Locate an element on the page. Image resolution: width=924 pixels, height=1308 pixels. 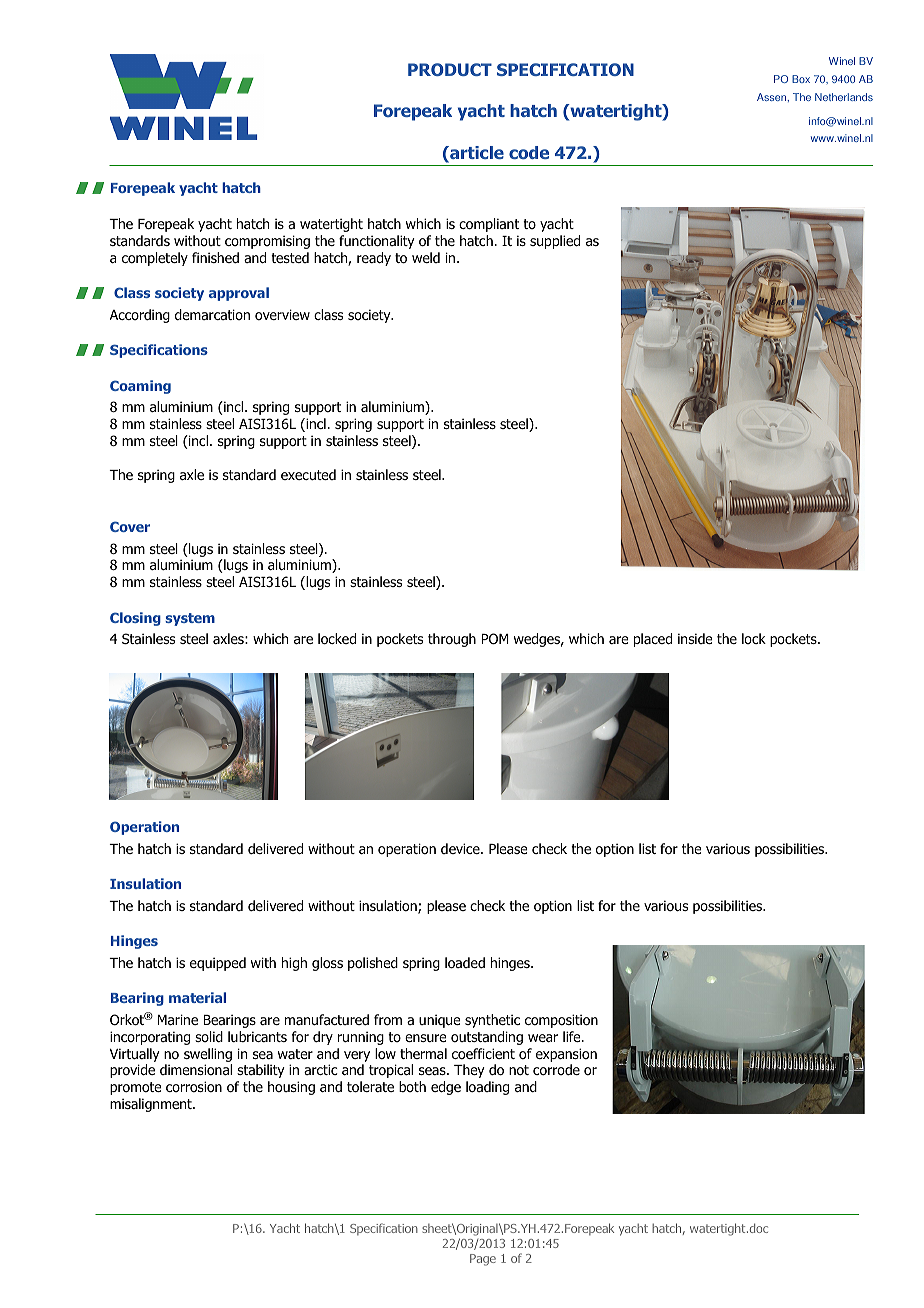
compromising is located at coordinates (267, 242).
